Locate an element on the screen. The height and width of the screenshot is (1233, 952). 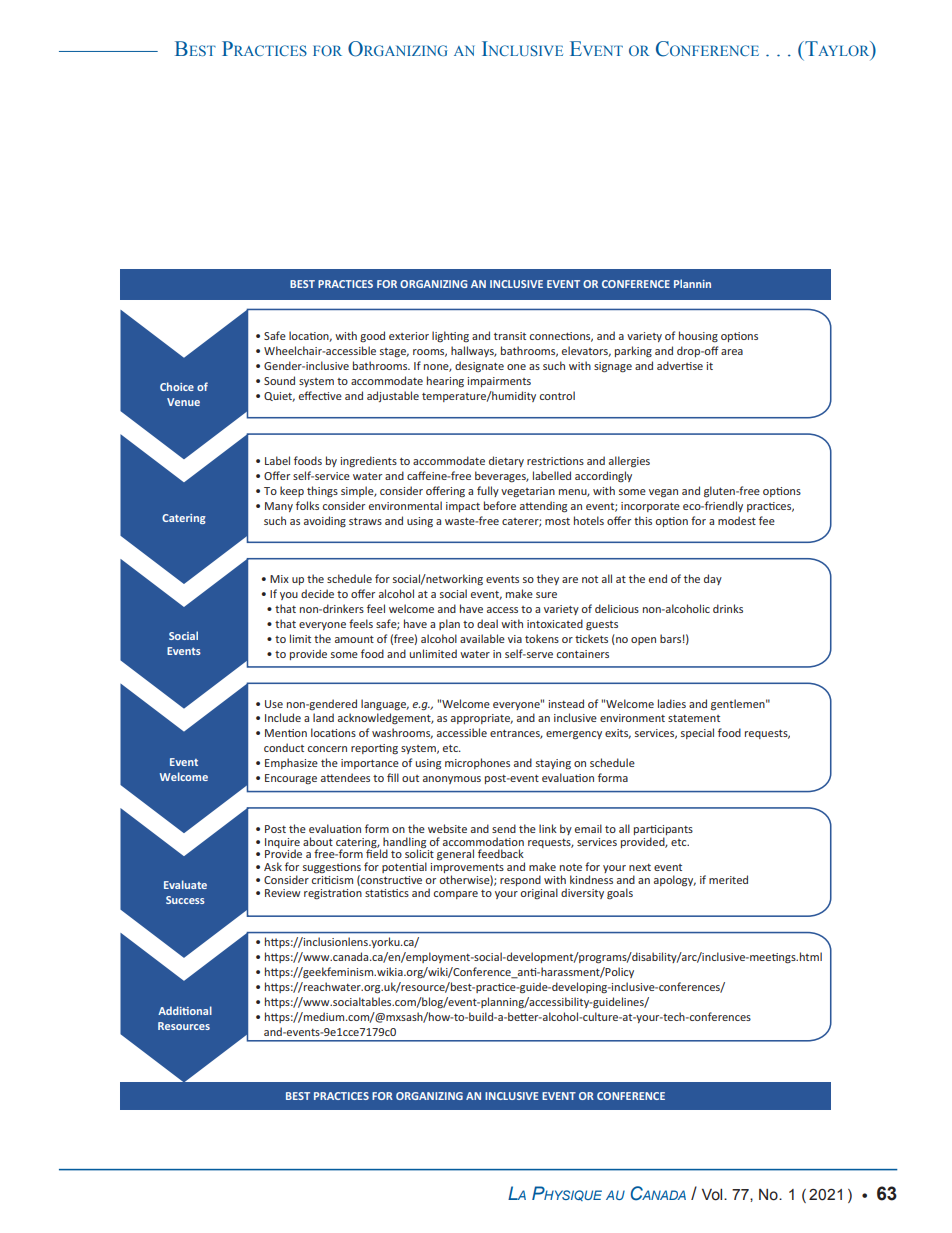
designate is located at coordinates (479, 366).
